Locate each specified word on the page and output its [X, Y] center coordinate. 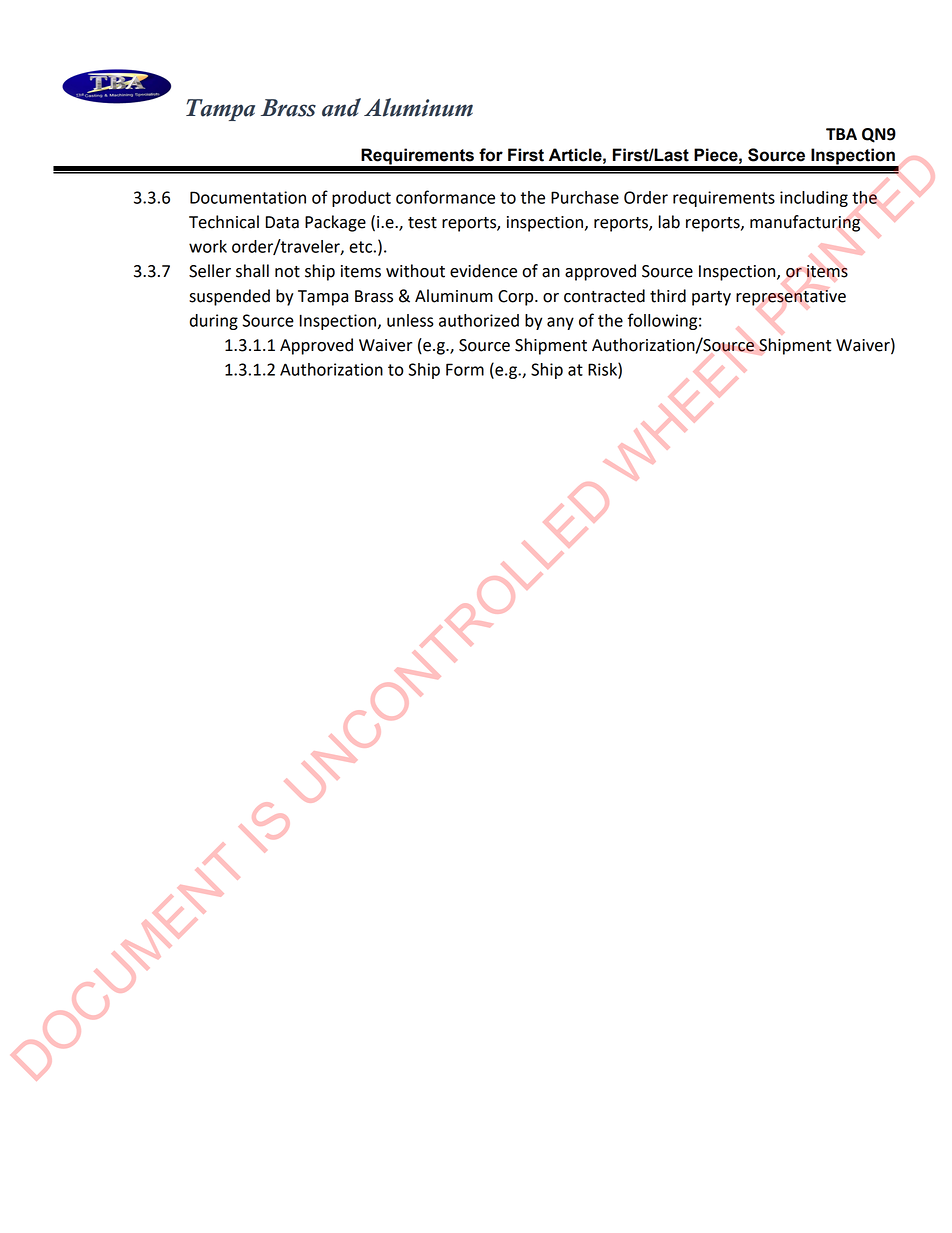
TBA [841, 134]
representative [791, 298]
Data [282, 222]
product [361, 199]
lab [669, 222]
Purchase [585, 197]
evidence [483, 271]
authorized [479, 320]
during [214, 322]
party [711, 298]
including [814, 199]
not [287, 272]
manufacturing [805, 223]
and [341, 107]
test [422, 223]
